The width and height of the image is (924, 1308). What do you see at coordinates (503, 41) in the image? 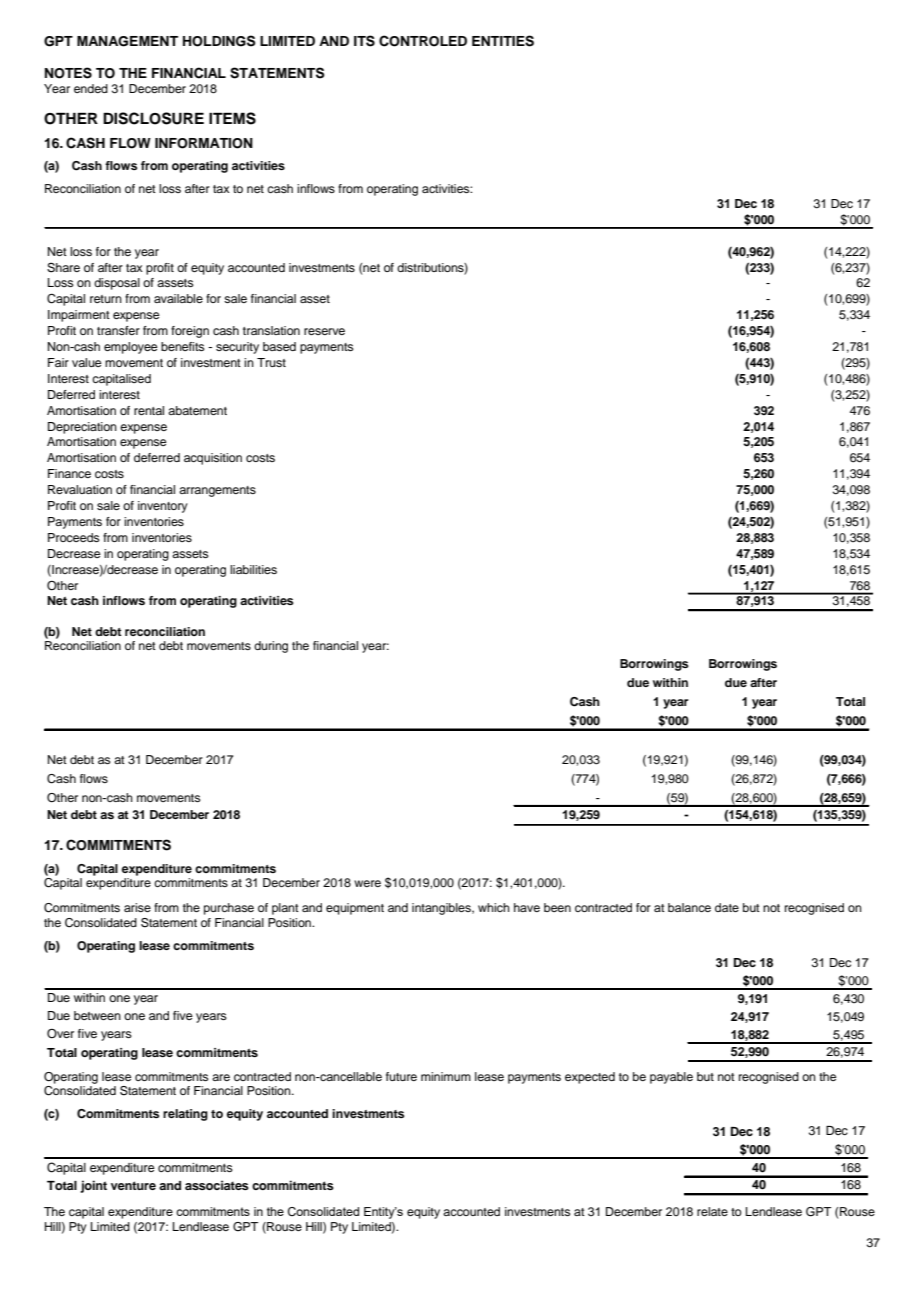
I see `ENTITIES` at bounding box center [503, 41].
